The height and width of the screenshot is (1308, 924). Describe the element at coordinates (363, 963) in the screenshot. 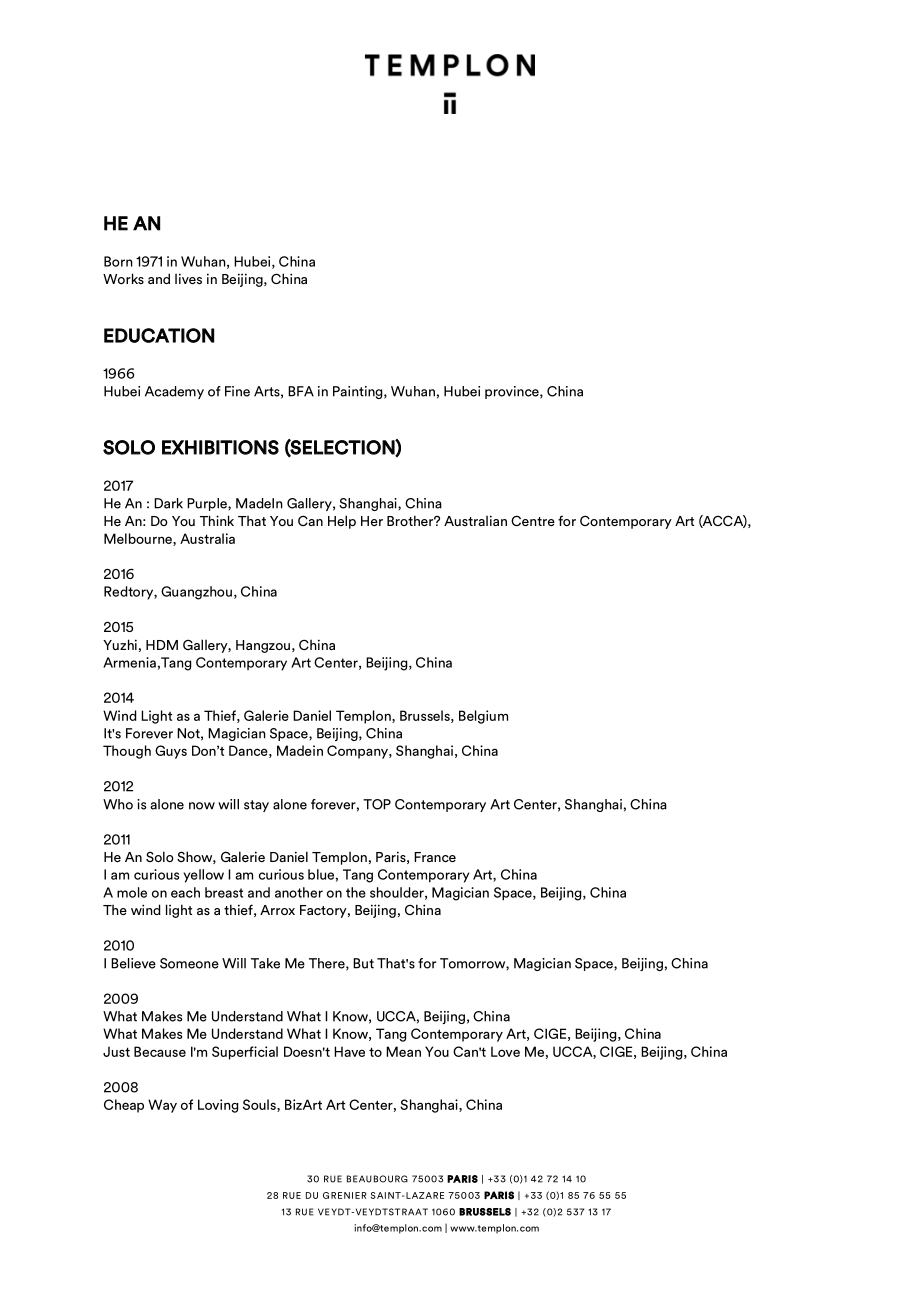

I see `But` at that location.
